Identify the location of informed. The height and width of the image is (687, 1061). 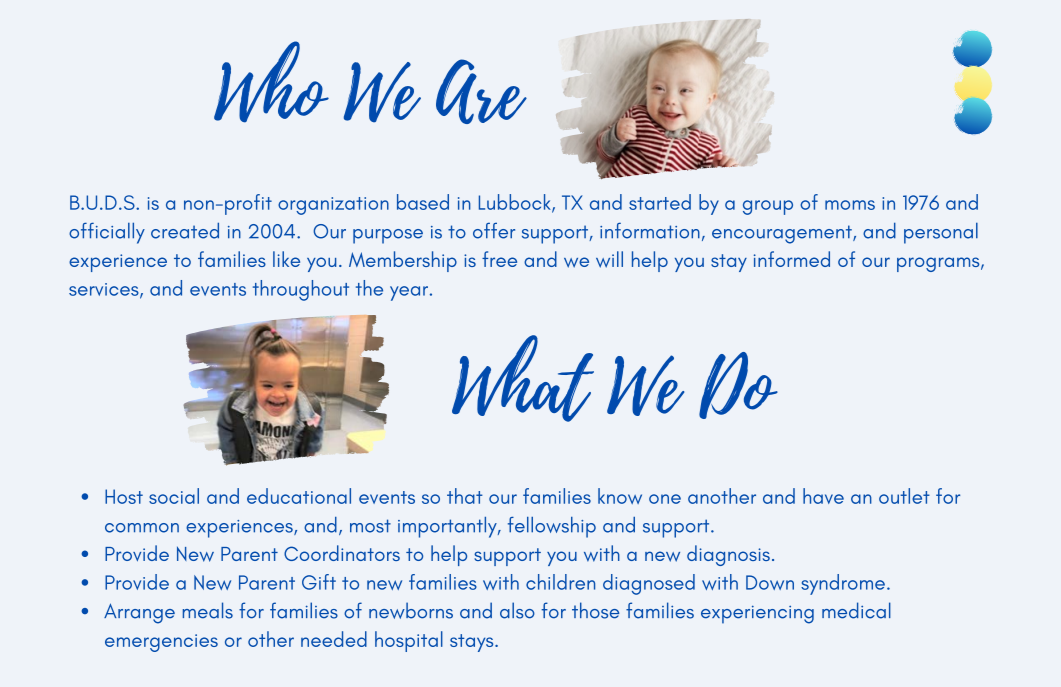
(792, 259).
